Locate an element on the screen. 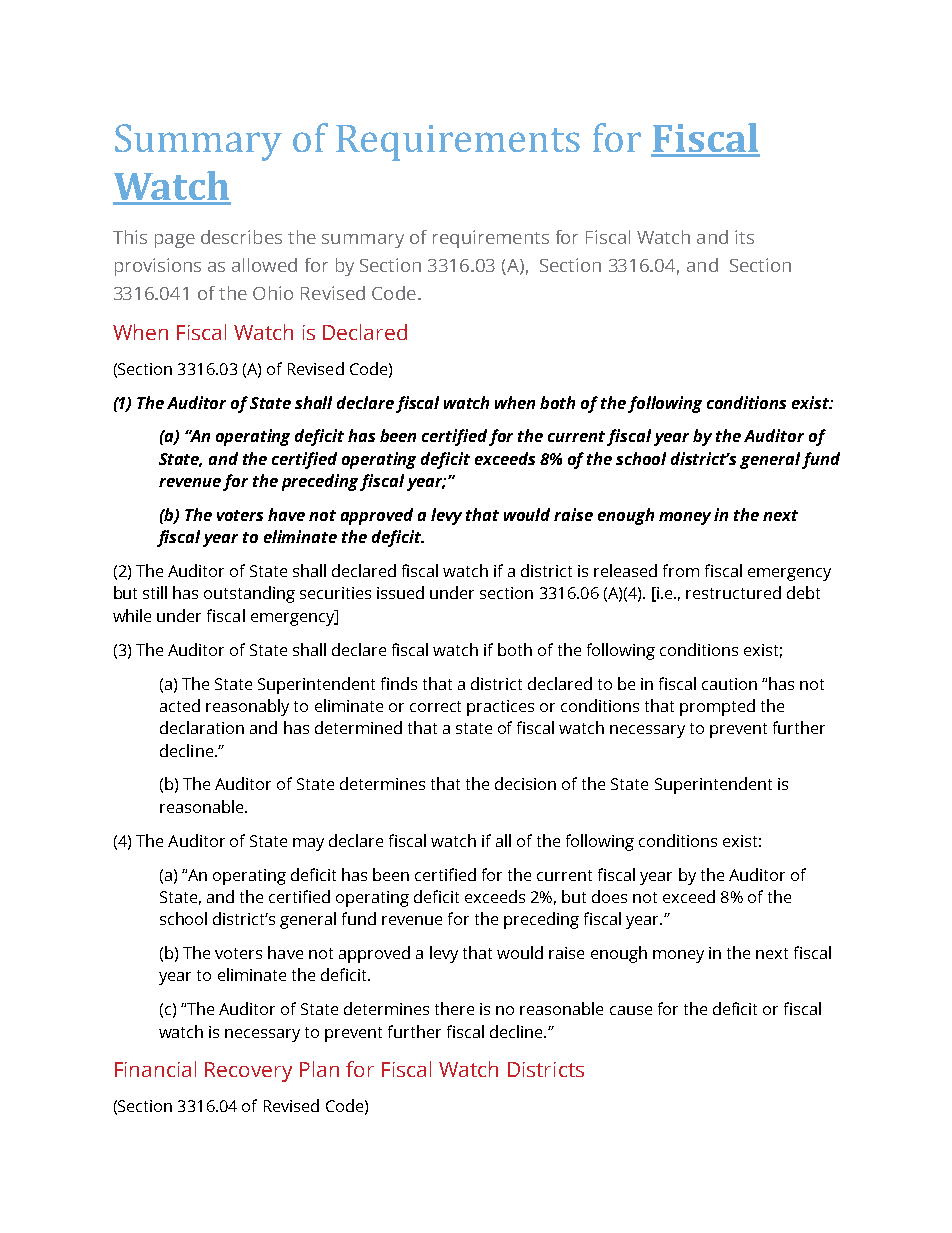  Ohio is located at coordinates (273, 293).
